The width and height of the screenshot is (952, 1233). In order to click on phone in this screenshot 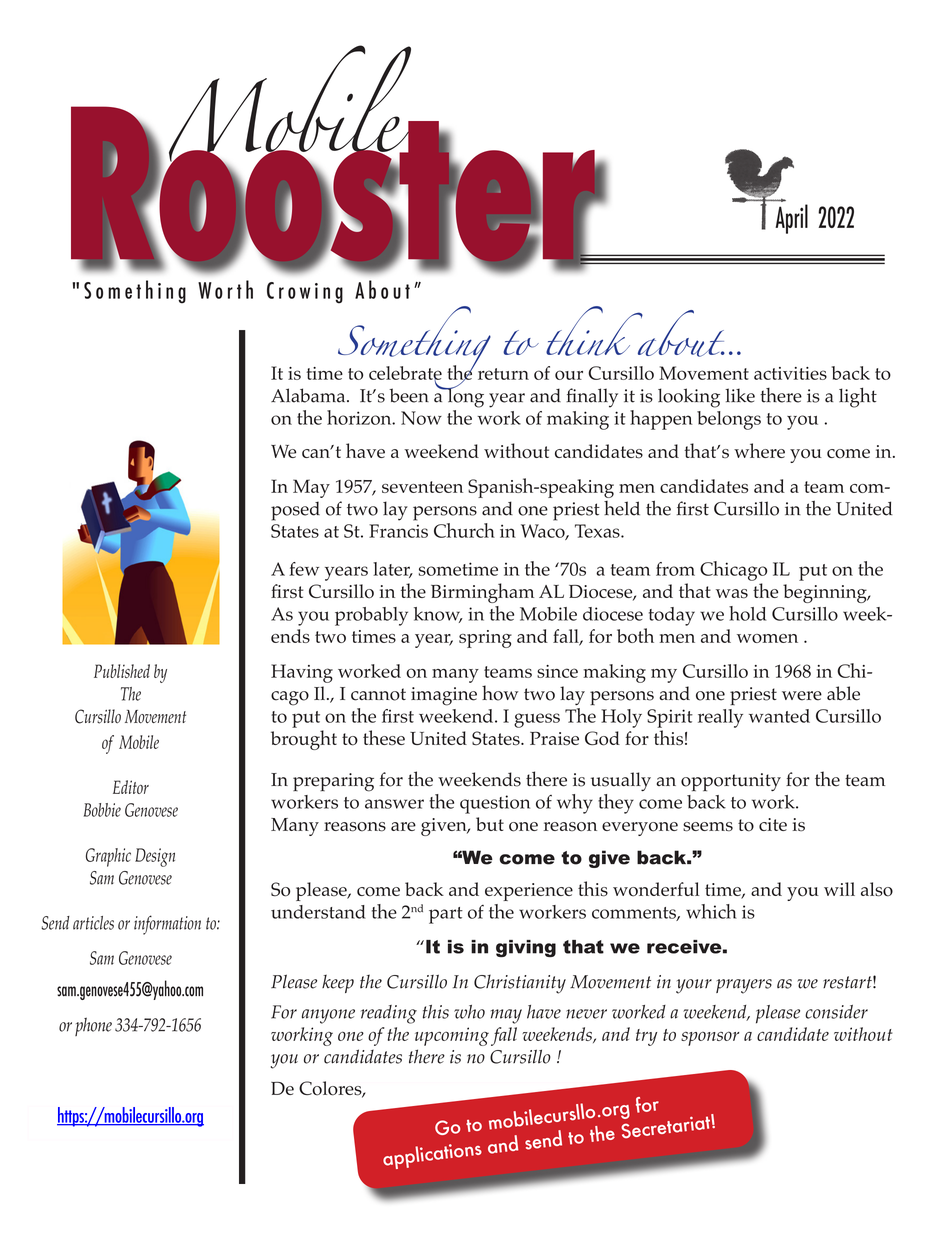, I will do `click(93, 1026)`.
